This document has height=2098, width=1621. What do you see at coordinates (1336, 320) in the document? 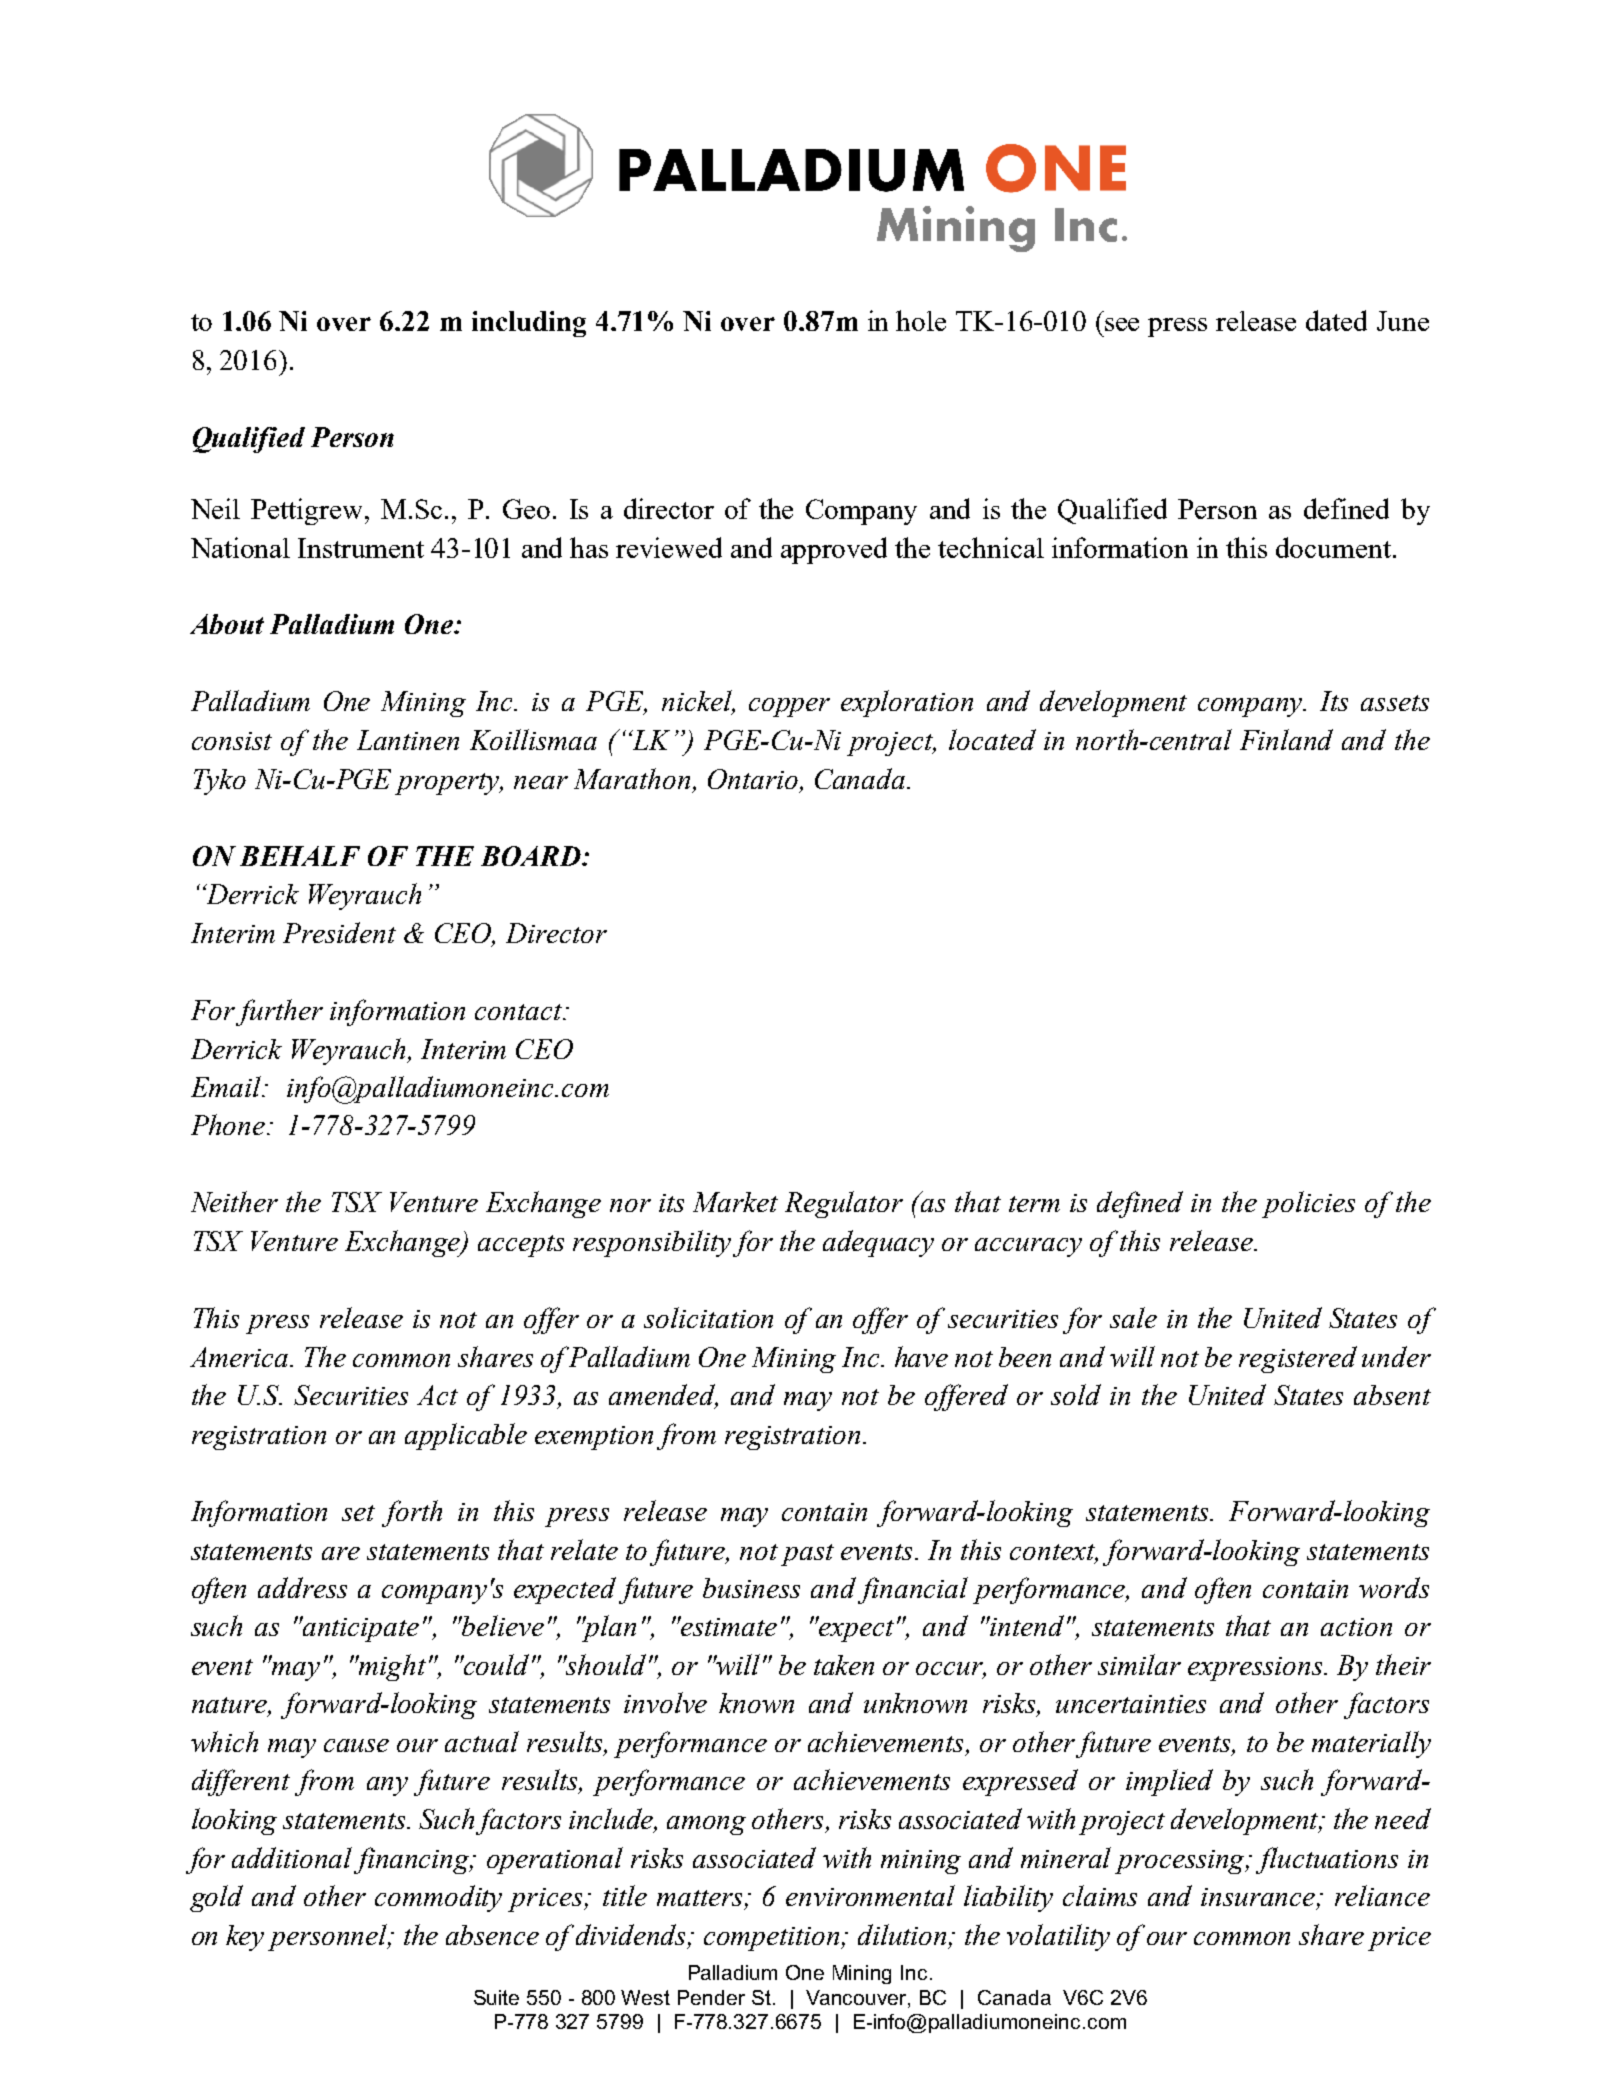
I see `dated` at bounding box center [1336, 320].
